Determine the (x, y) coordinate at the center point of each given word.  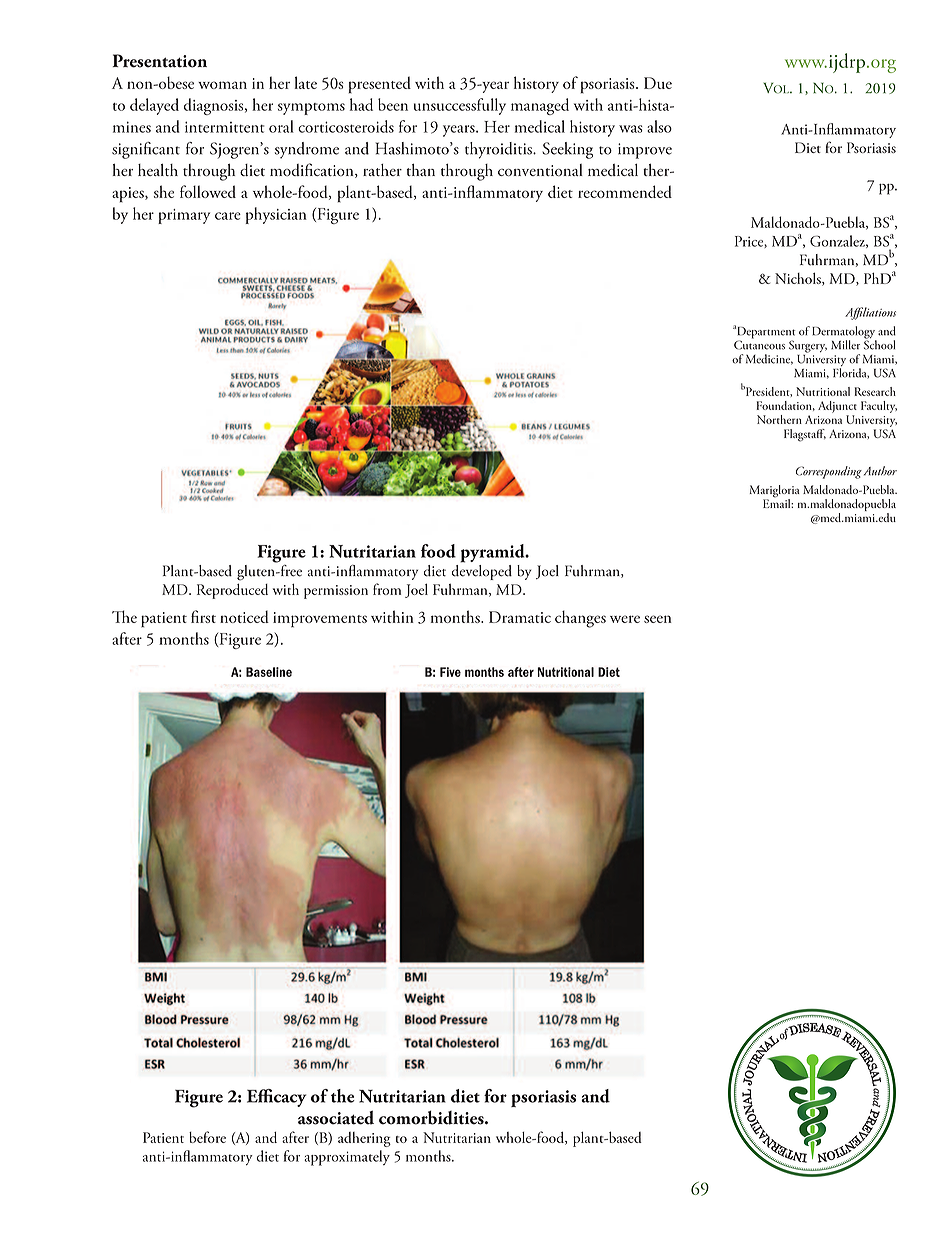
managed (540, 106)
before (207, 1137)
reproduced (232, 591)
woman (222, 85)
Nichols (799, 279)
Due (658, 83)
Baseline (269, 672)
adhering (364, 1139)
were (625, 619)
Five (450, 672)
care (228, 216)
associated (336, 1117)
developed (482, 571)
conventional (540, 170)
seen (658, 619)
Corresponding (829, 472)
